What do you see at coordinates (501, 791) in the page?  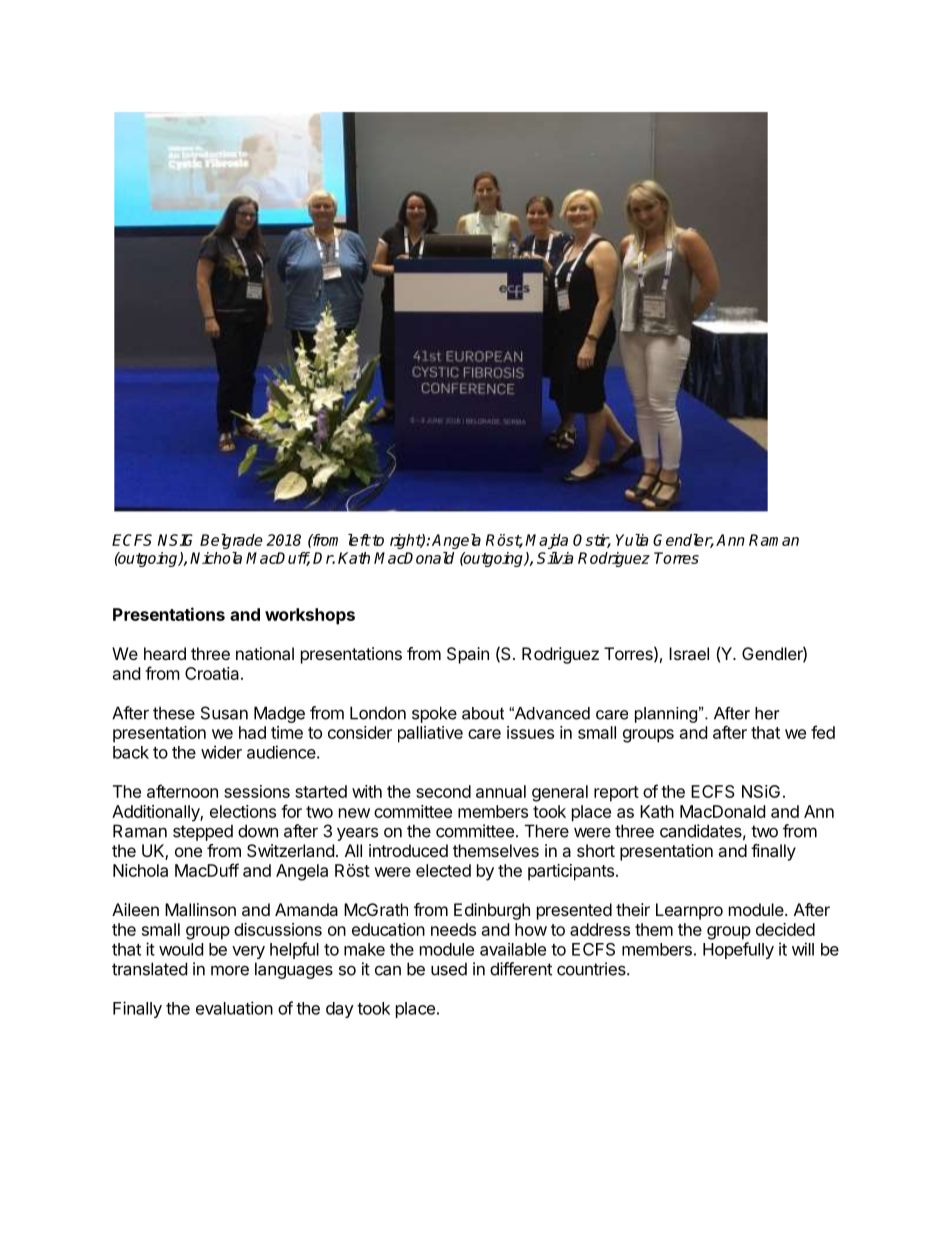 I see `annual` at bounding box center [501, 791].
